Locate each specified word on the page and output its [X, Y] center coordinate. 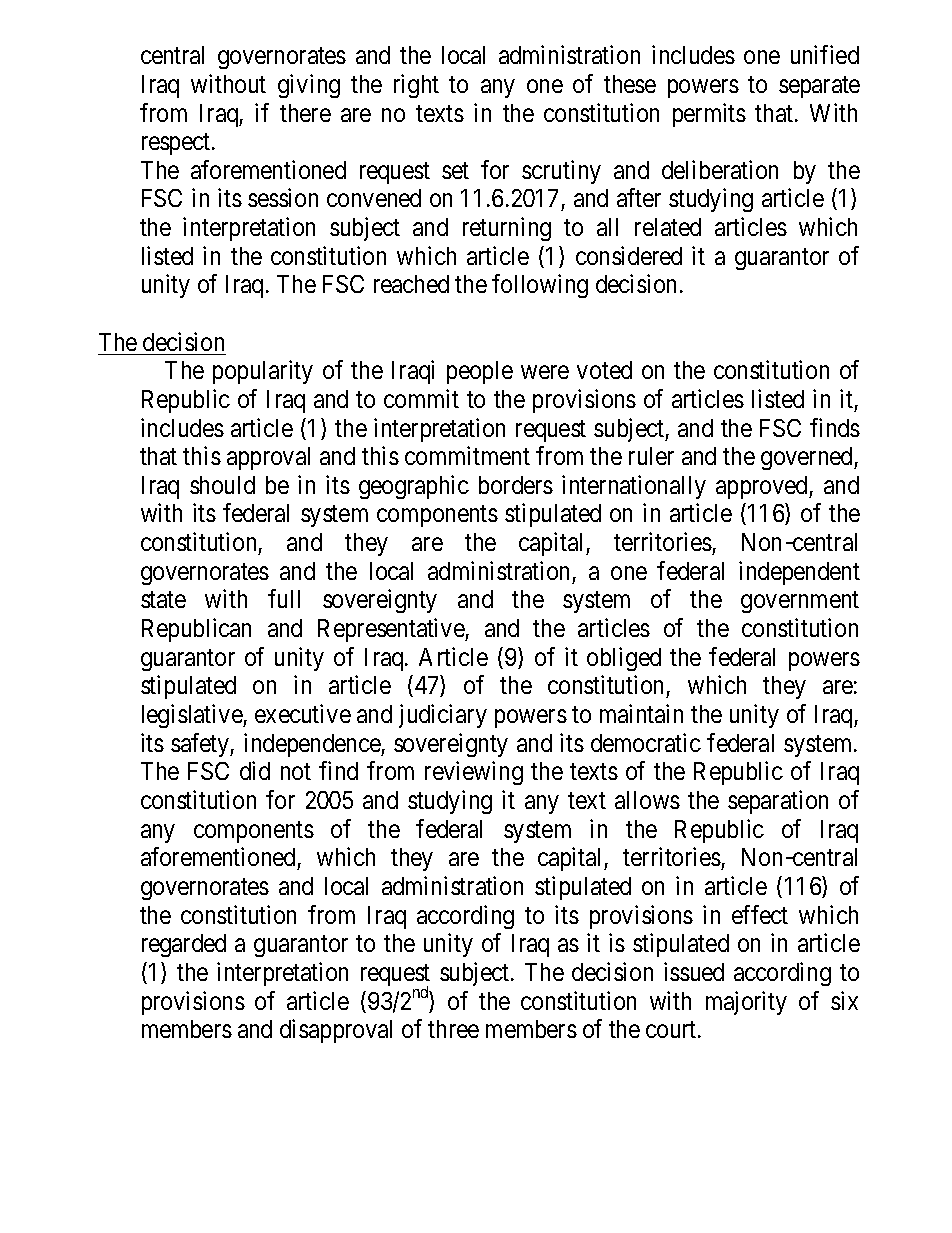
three [453, 1029]
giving [309, 86]
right [416, 86]
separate [819, 87]
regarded [184, 945]
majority [746, 1003]
